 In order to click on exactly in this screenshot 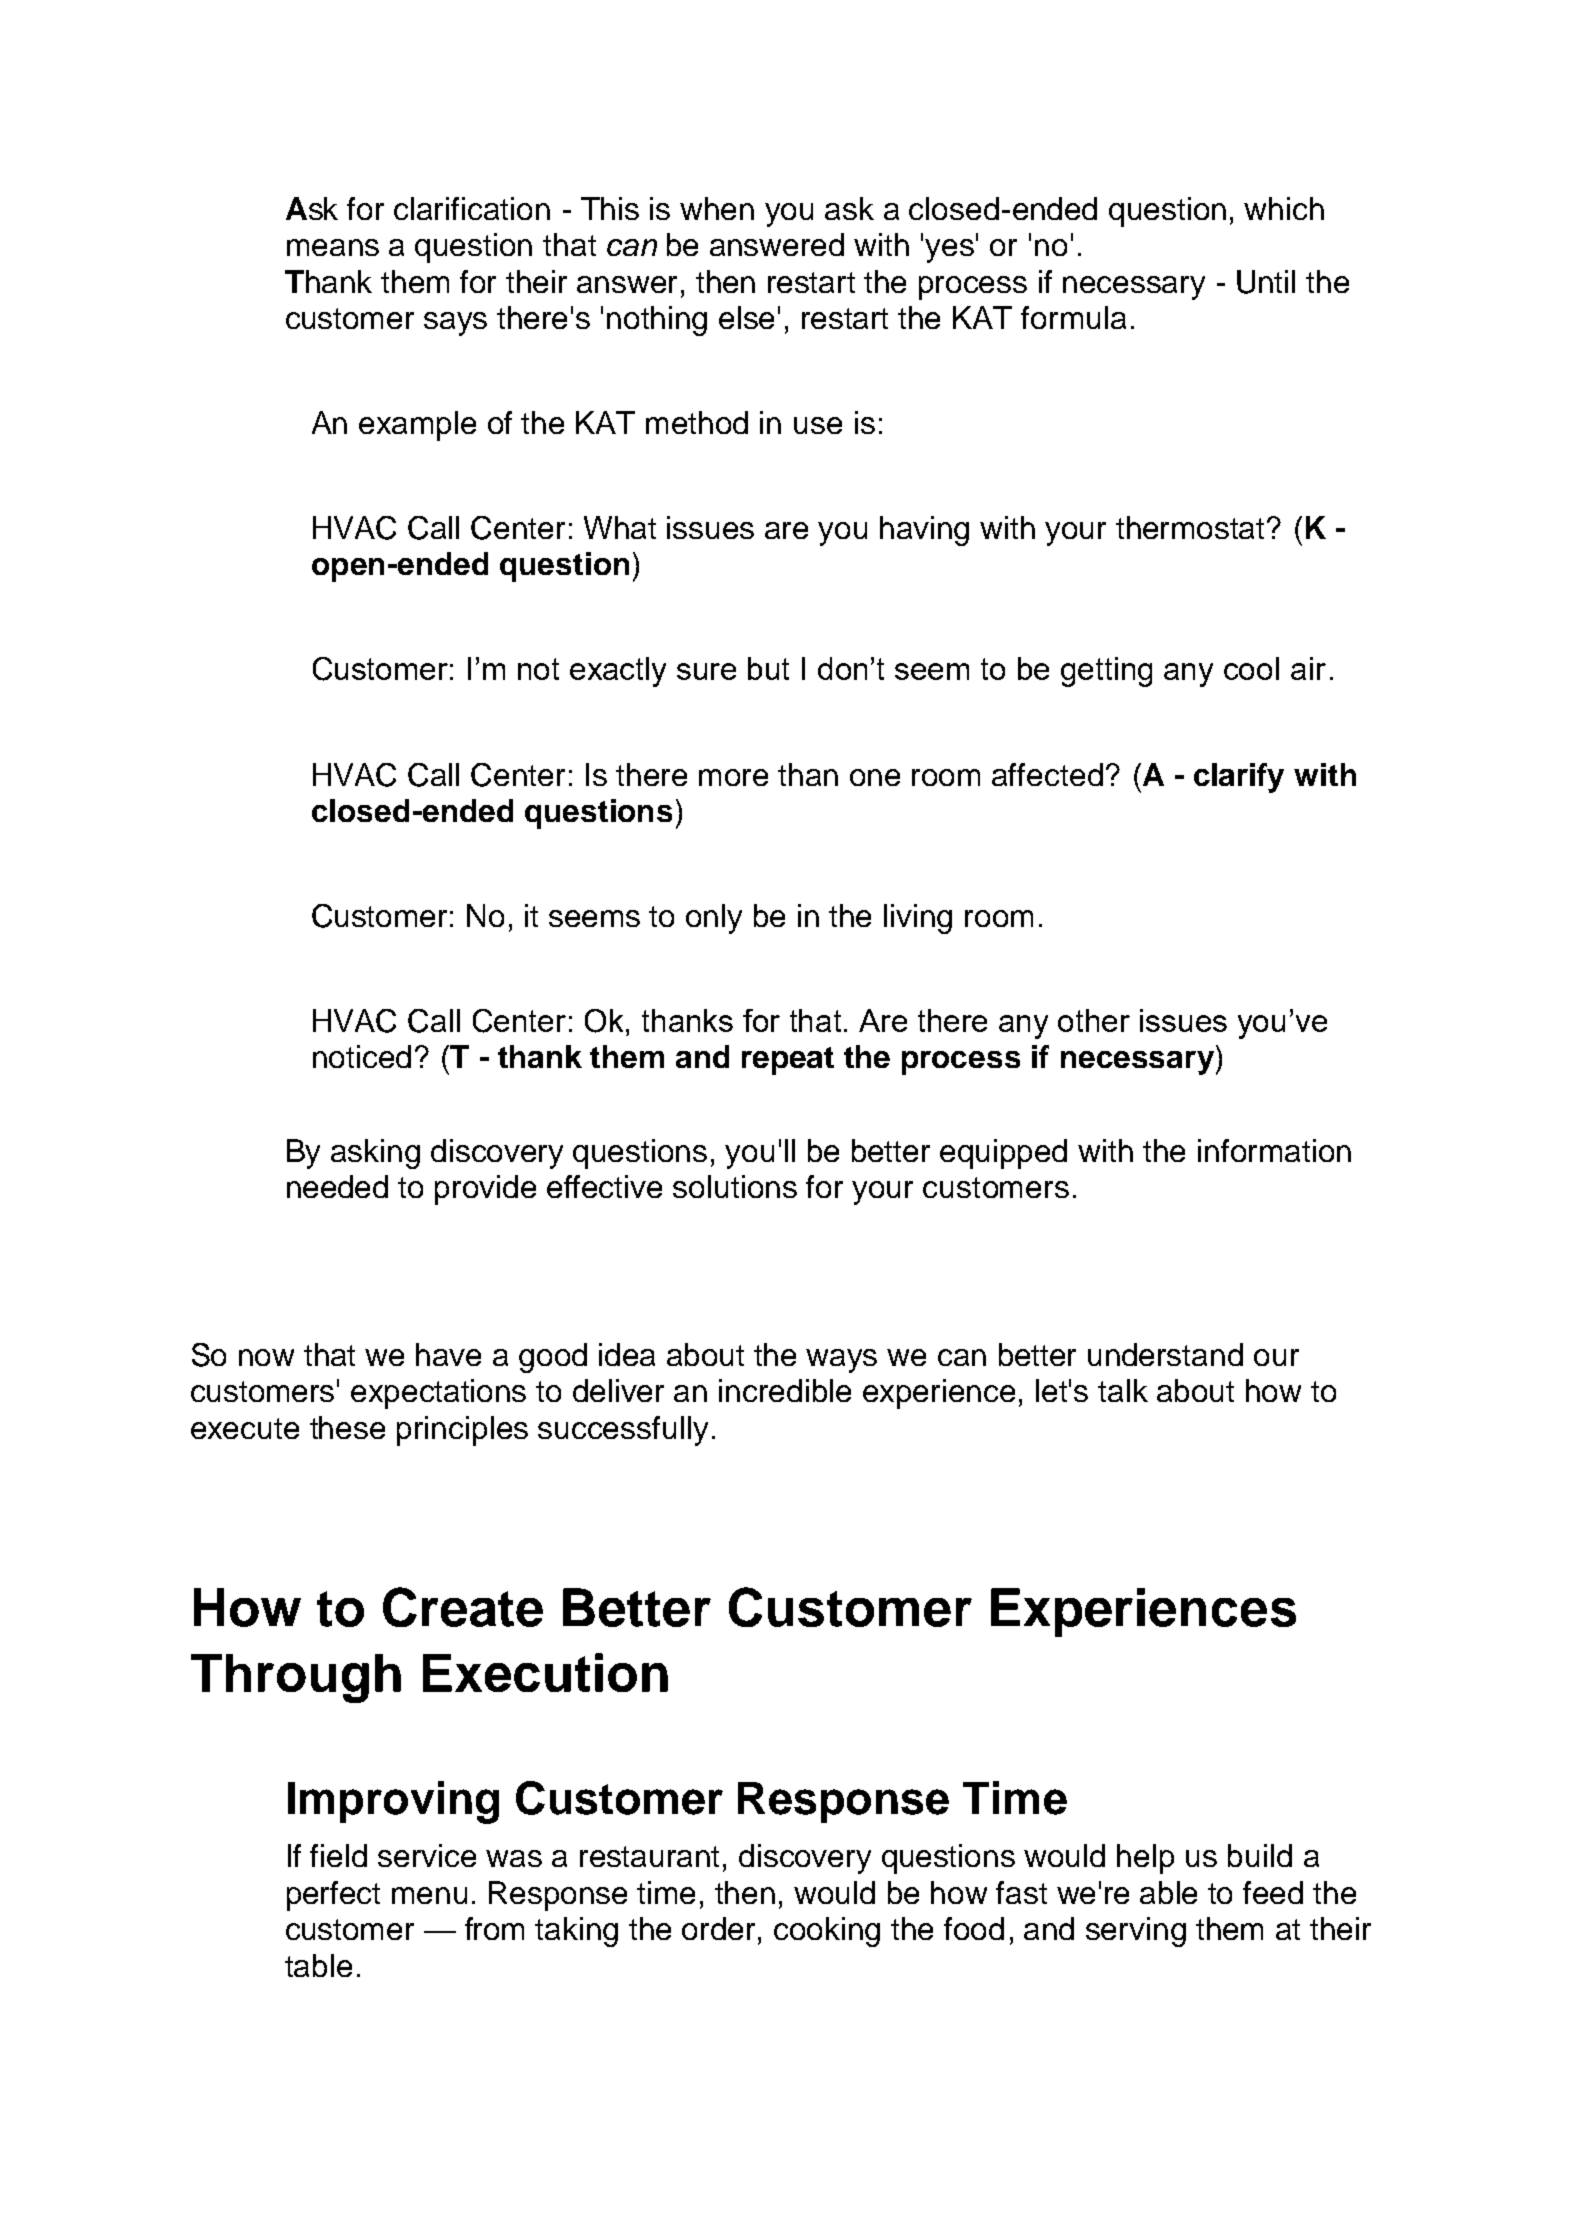, I will do `click(618, 672)`.
